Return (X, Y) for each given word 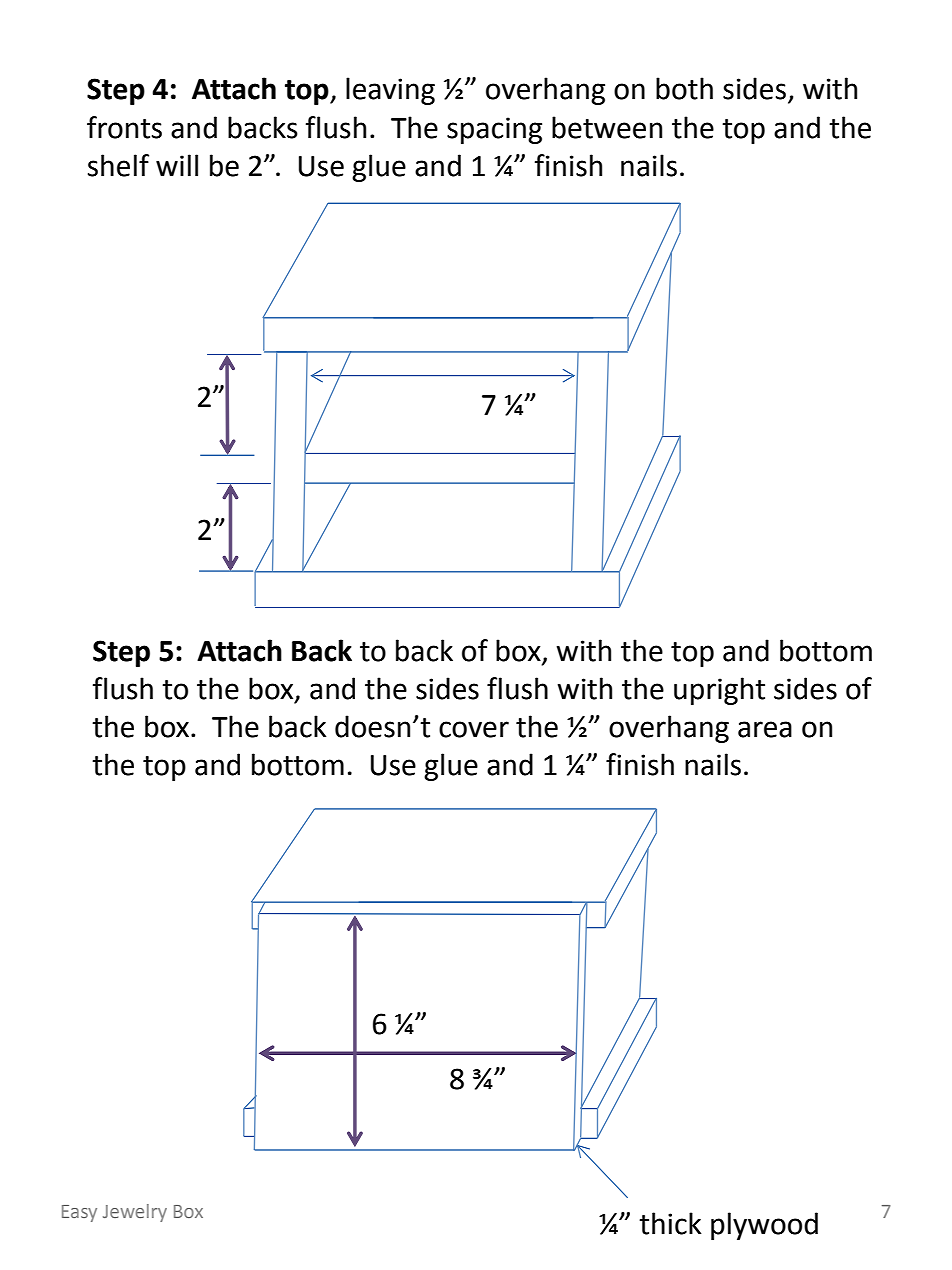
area (765, 729)
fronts (124, 127)
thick (670, 1223)
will (177, 165)
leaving (390, 91)
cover (474, 729)
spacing (494, 130)
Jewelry (135, 1213)
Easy (79, 1213)
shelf (118, 165)
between (607, 127)
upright (719, 691)
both (684, 88)
